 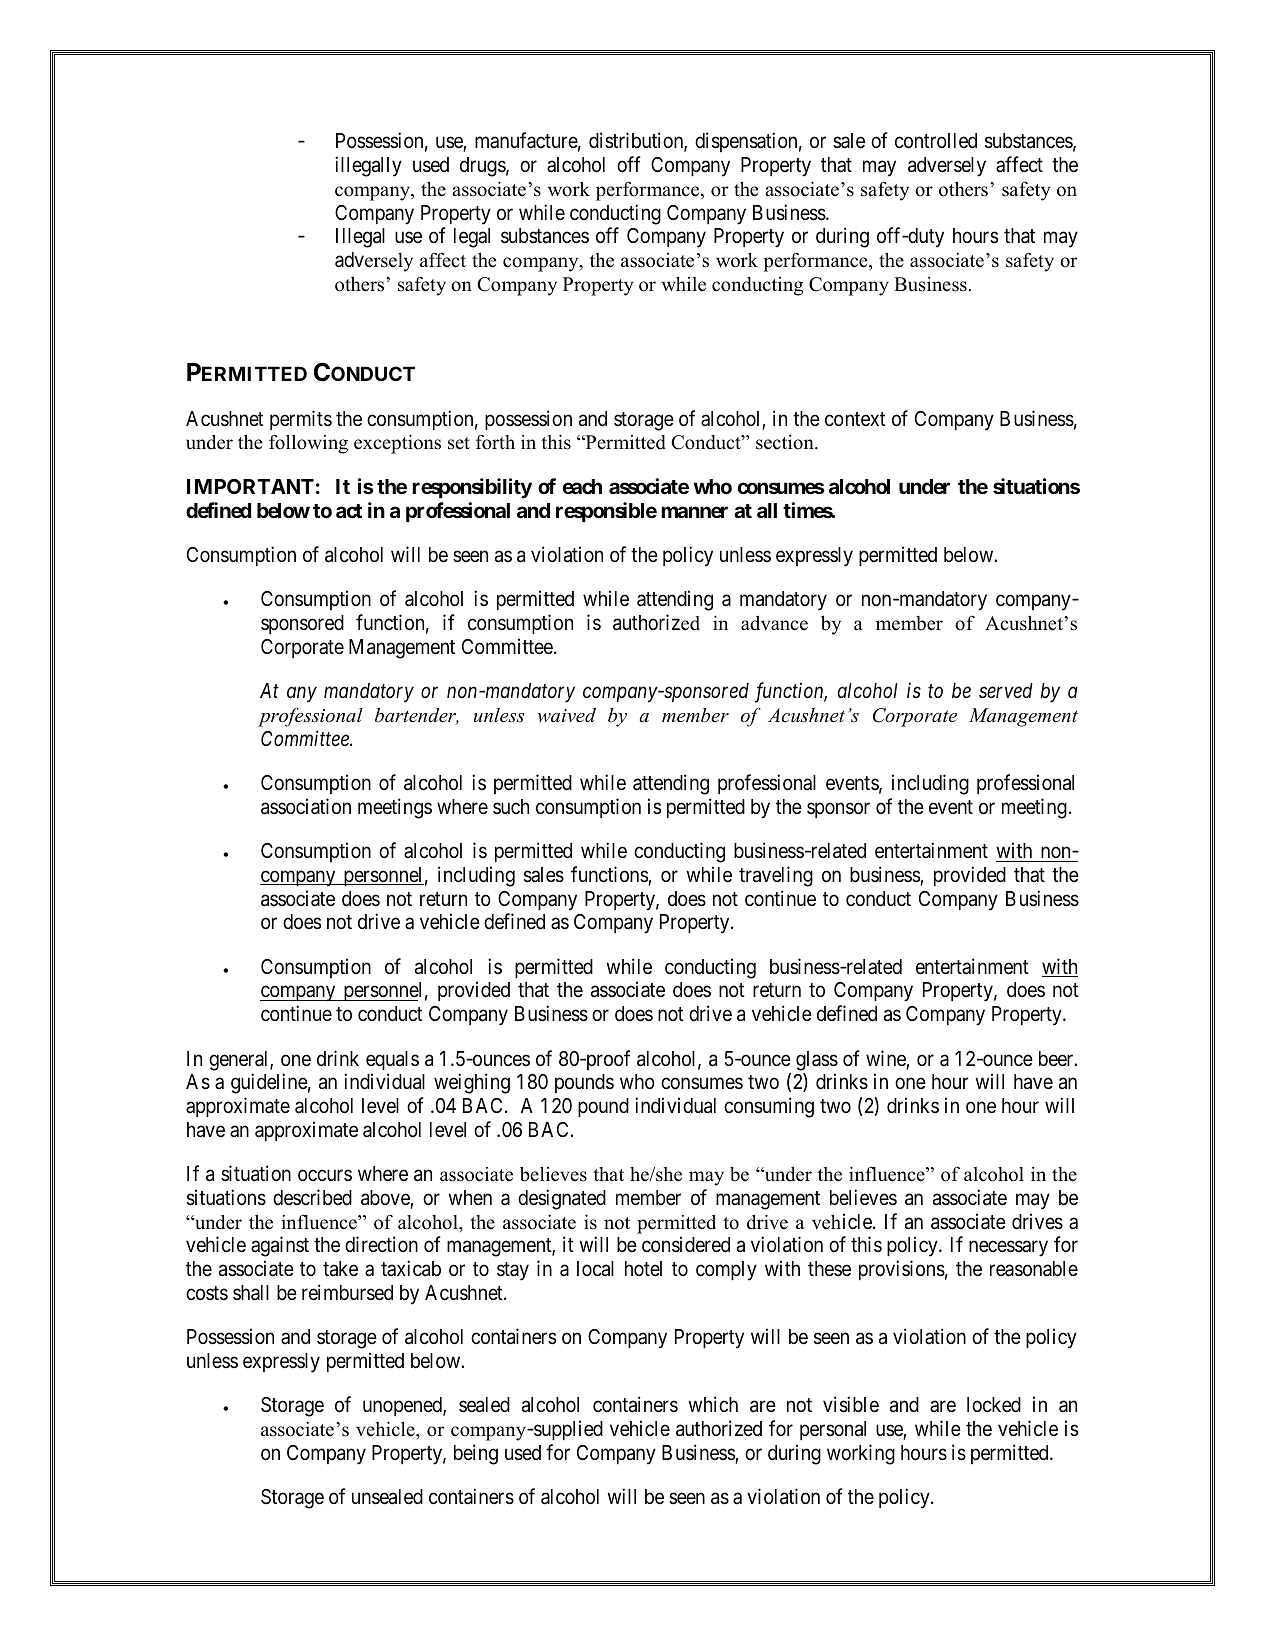 What do you see at coordinates (306, 806) in the screenshot?
I see `association` at bounding box center [306, 806].
